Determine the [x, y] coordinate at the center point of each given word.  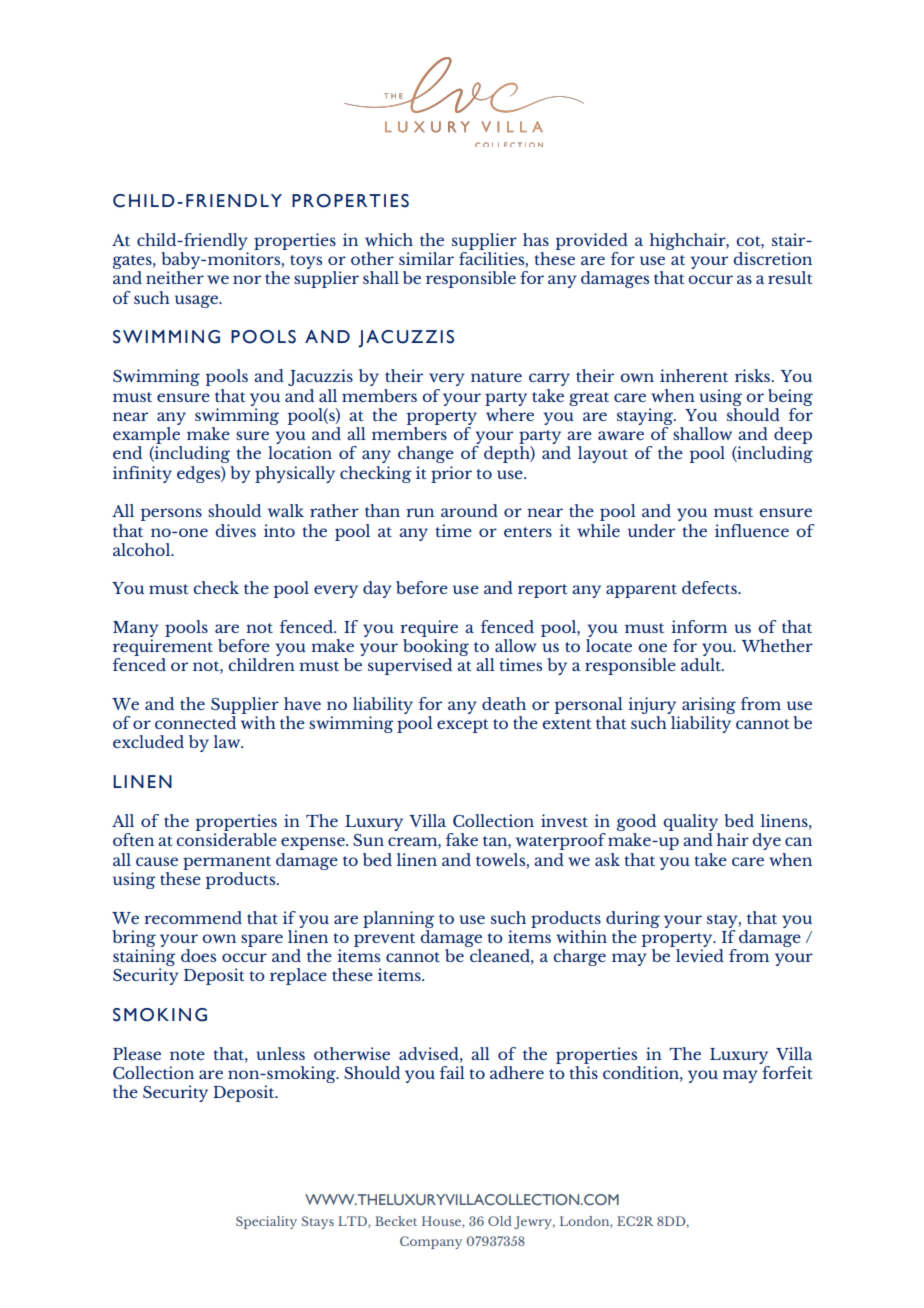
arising [709, 705]
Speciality [266, 1222]
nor [247, 279]
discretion [772, 258]
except [463, 726]
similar [426, 258]
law [228, 741]
